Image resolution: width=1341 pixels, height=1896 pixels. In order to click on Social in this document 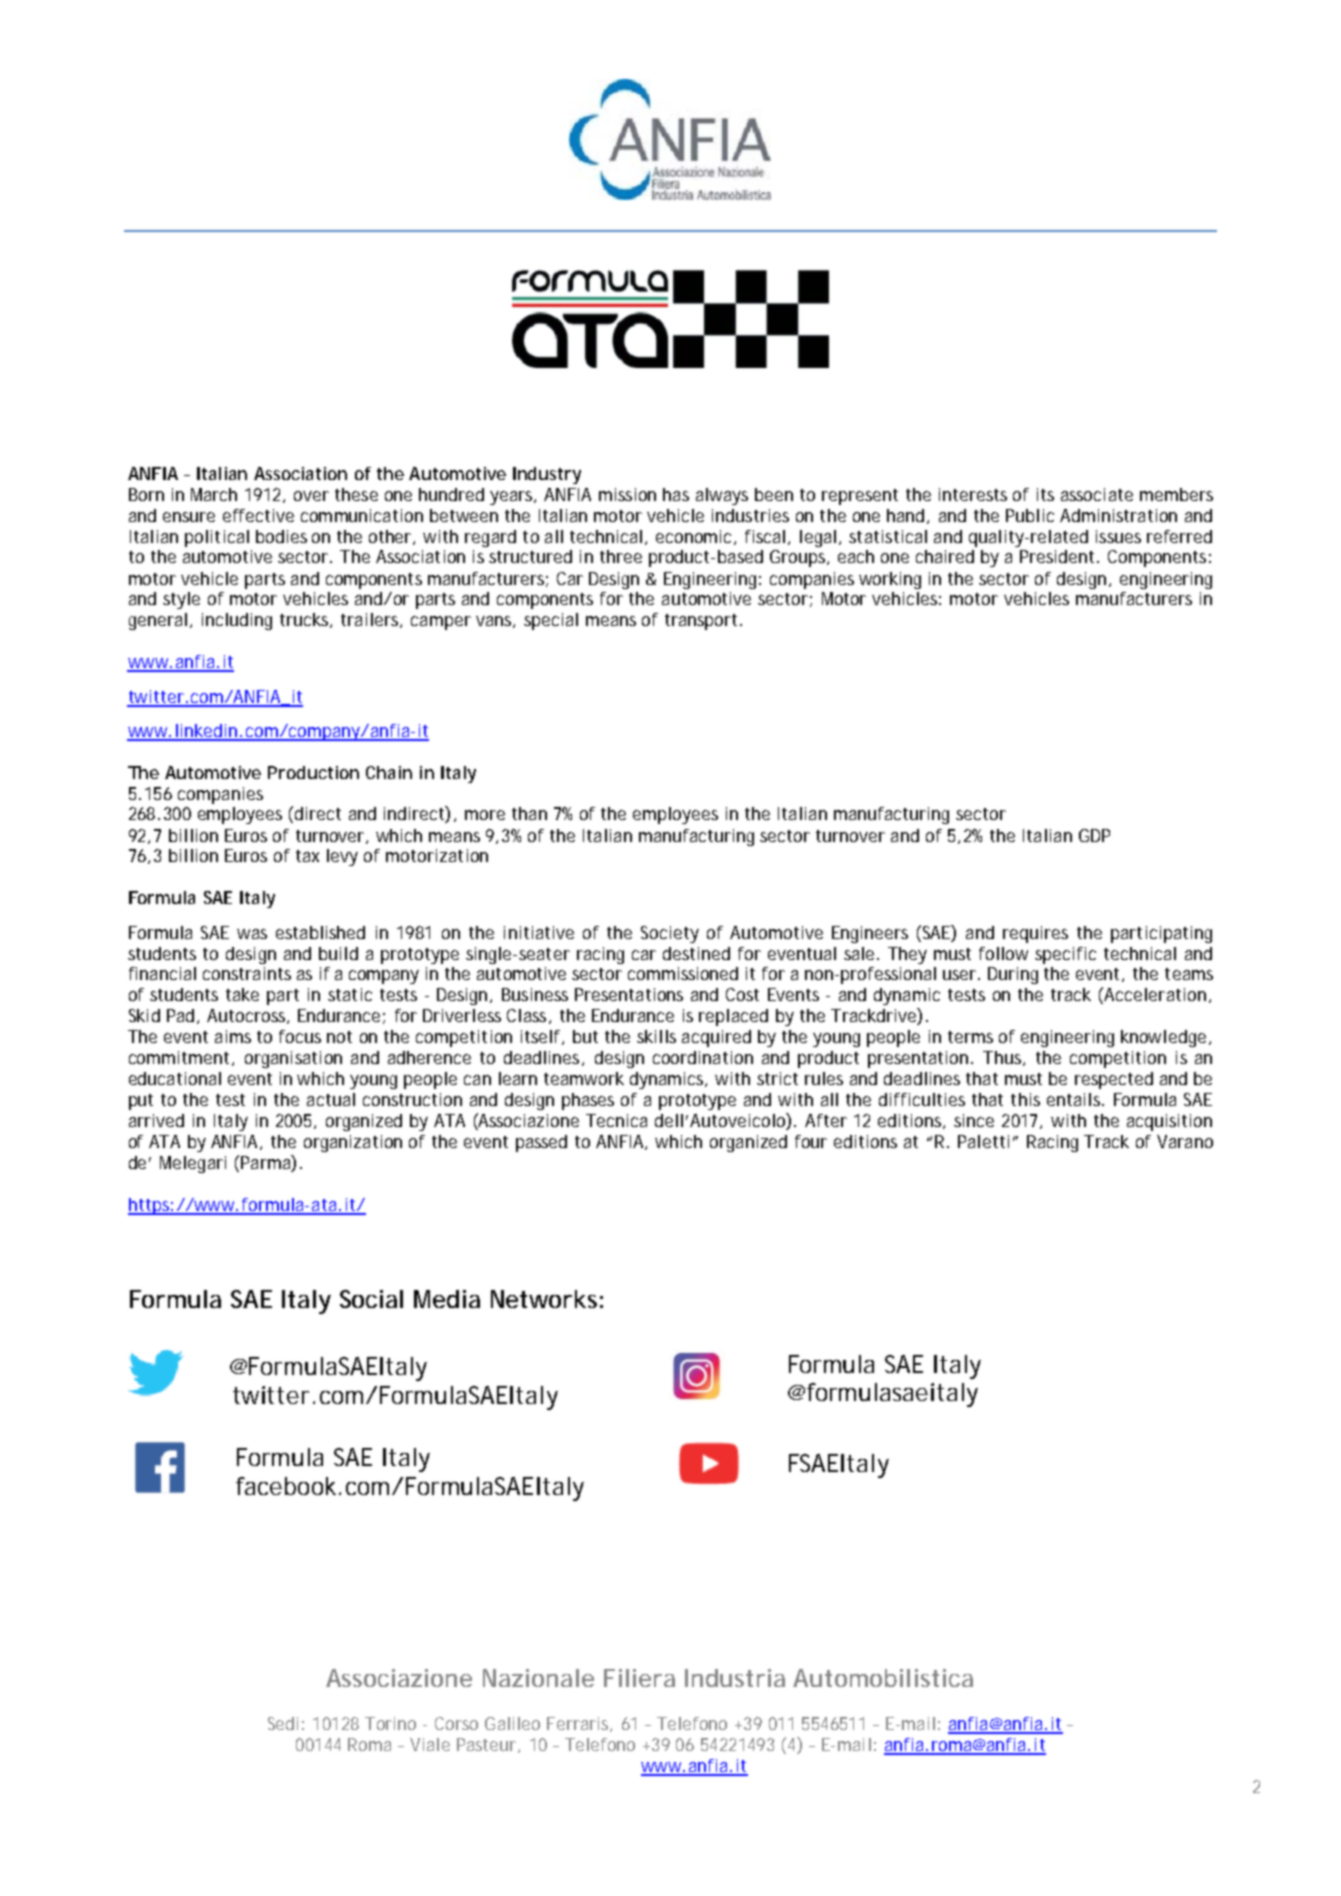, I will do `click(371, 1299)`.
